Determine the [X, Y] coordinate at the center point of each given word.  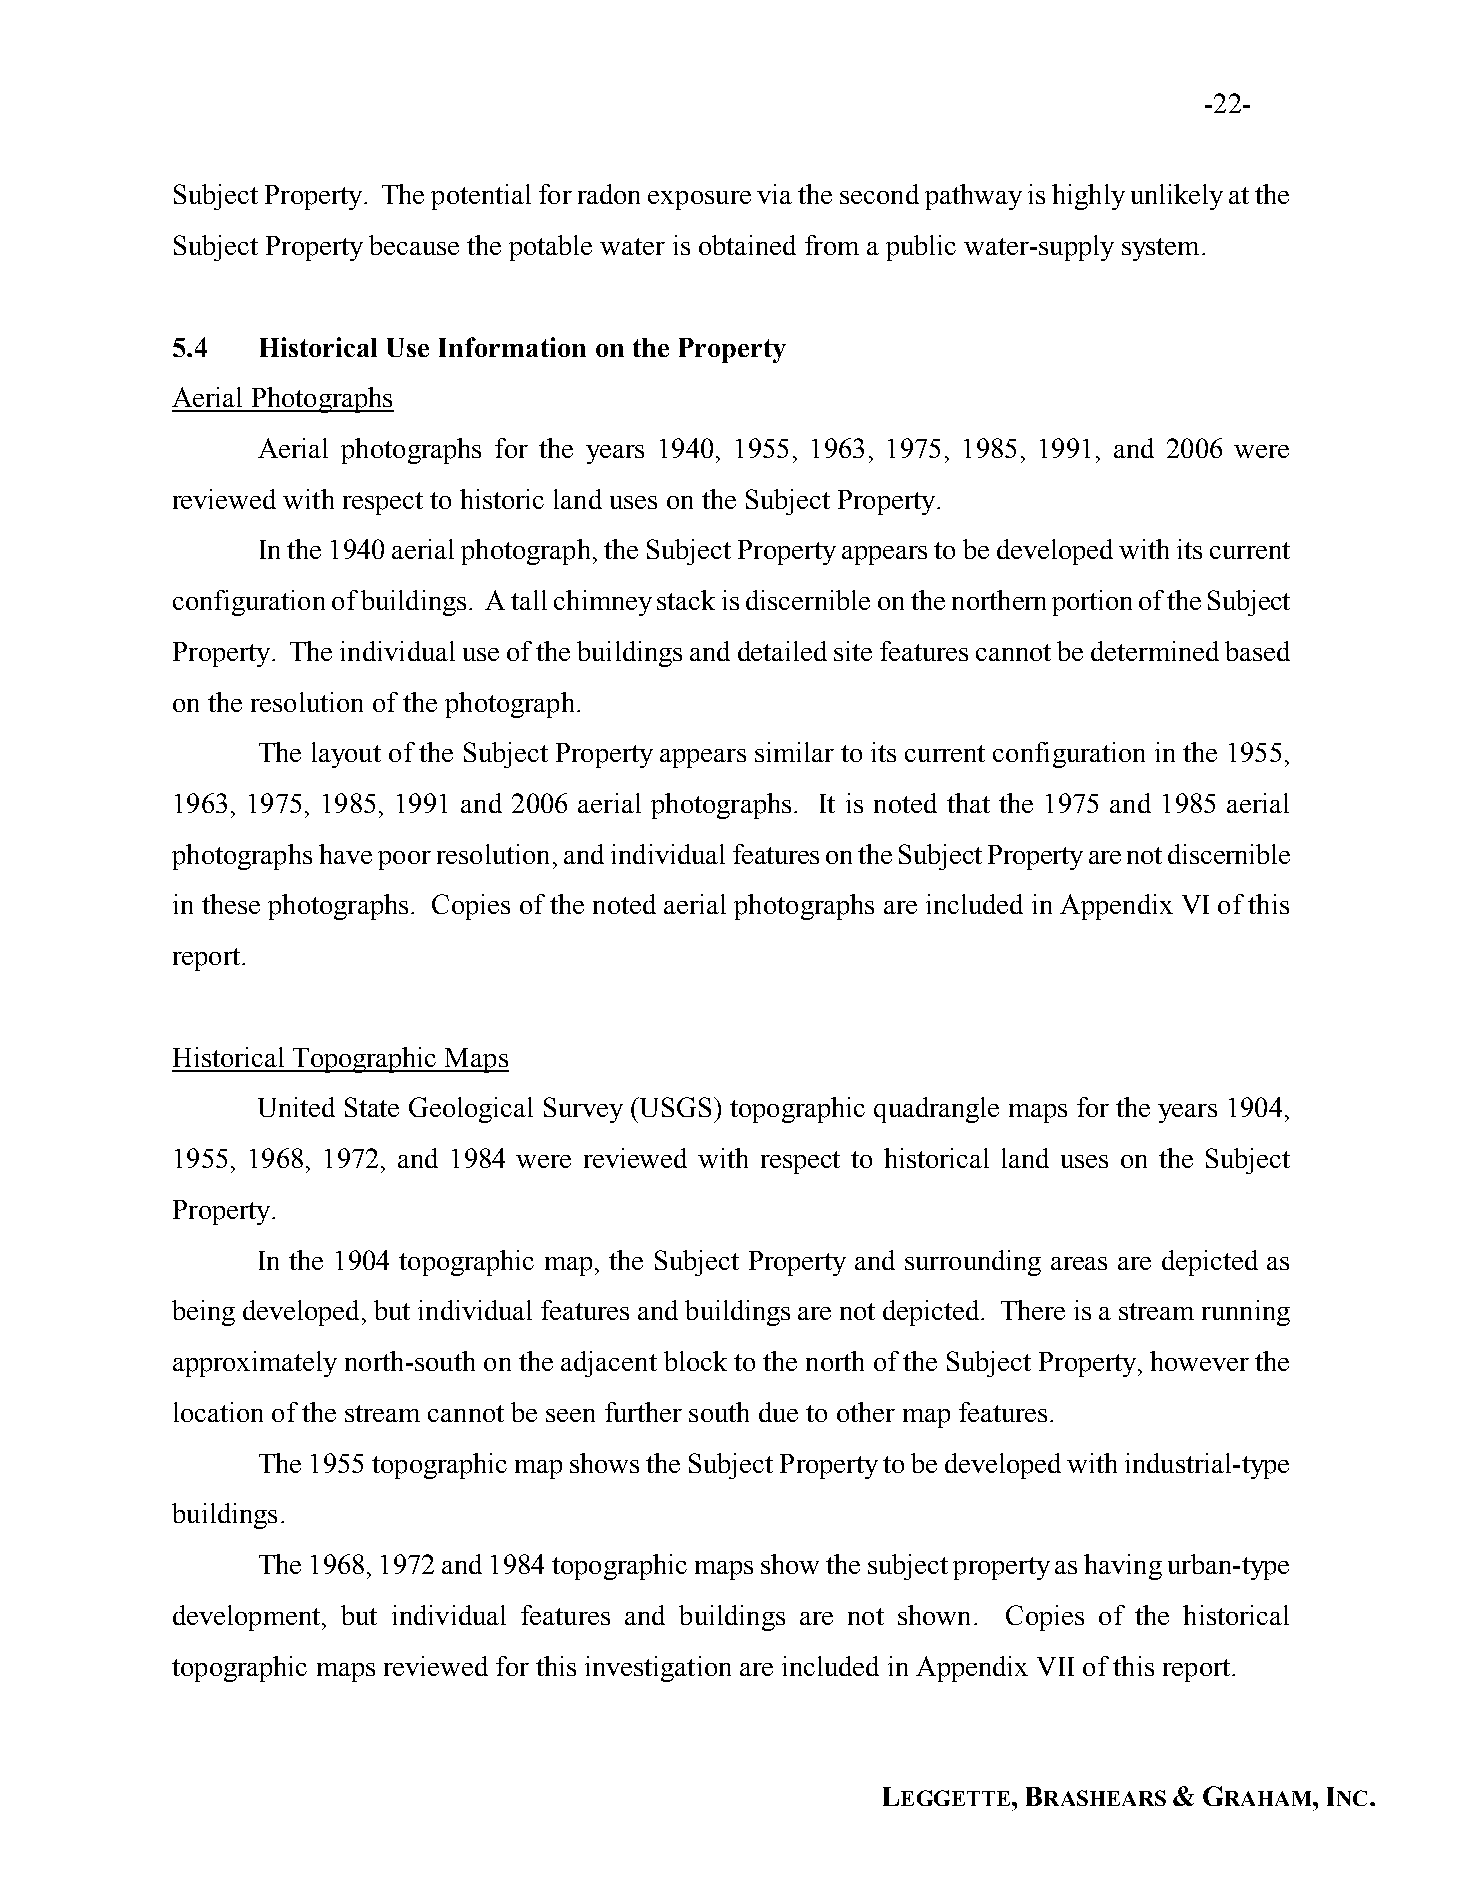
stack [686, 600]
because [414, 245]
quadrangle [936, 1110]
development [246, 1618]
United [296, 1107]
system [1160, 249]
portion [1092, 603]
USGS [674, 1107]
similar [794, 752]
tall [529, 600]
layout [346, 755]
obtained [747, 245]
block [695, 1361]
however [1199, 1361]
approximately [255, 1364]
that [968, 803]
